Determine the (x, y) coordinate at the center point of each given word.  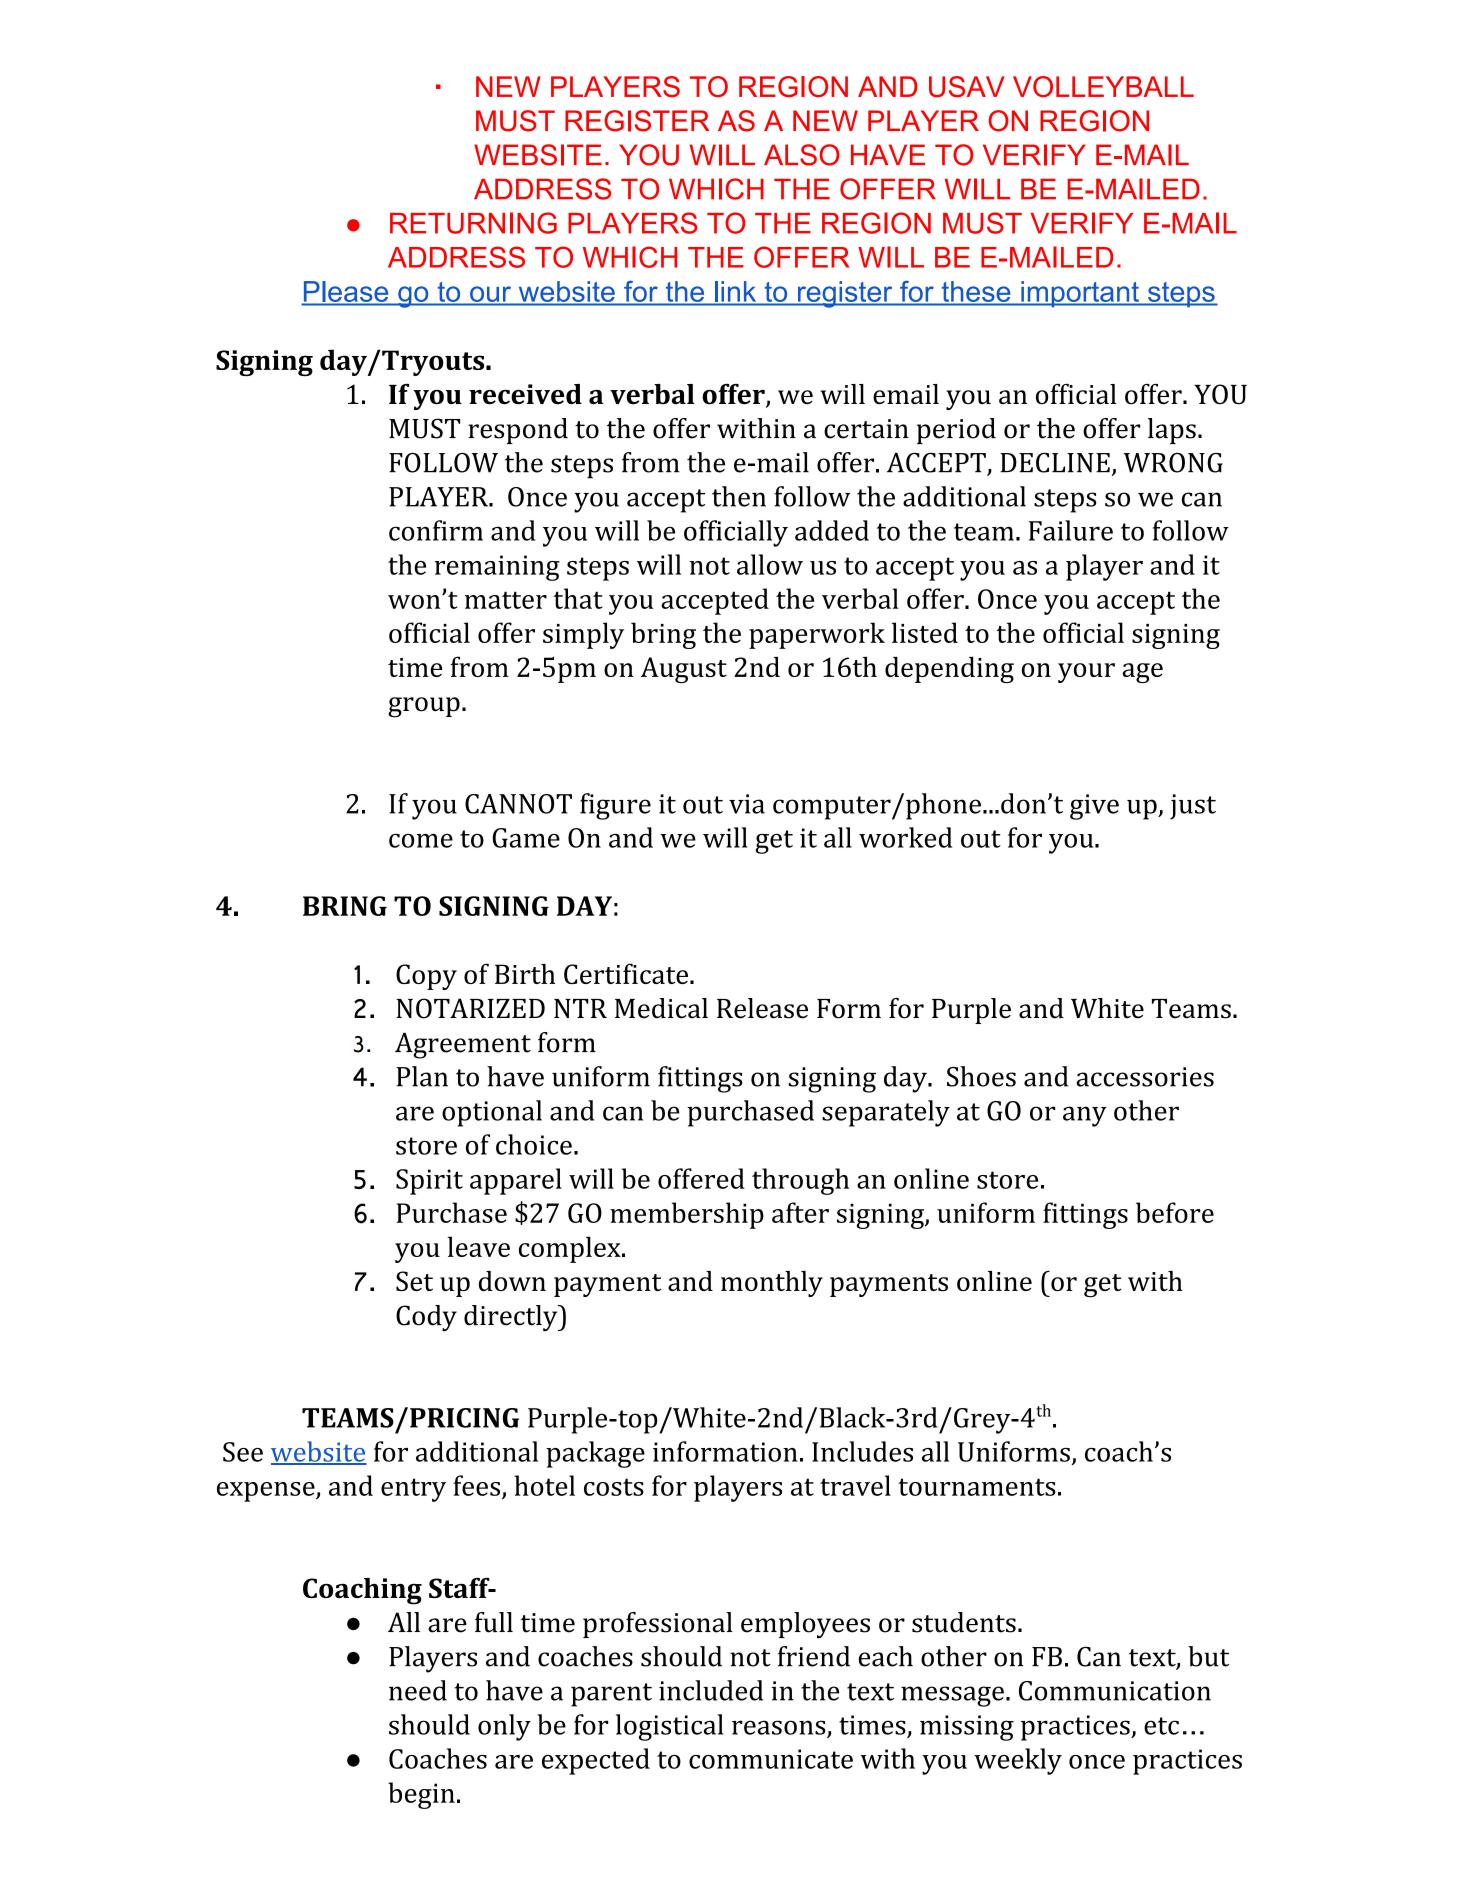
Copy (426, 977)
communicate (771, 1759)
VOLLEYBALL (1103, 87)
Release (762, 1008)
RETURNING (473, 223)
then (739, 496)
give (1094, 807)
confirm (436, 530)
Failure (1071, 530)
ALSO (802, 155)
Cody (426, 1318)
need (418, 1690)
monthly (772, 1284)
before (1175, 1212)
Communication (1115, 1691)
